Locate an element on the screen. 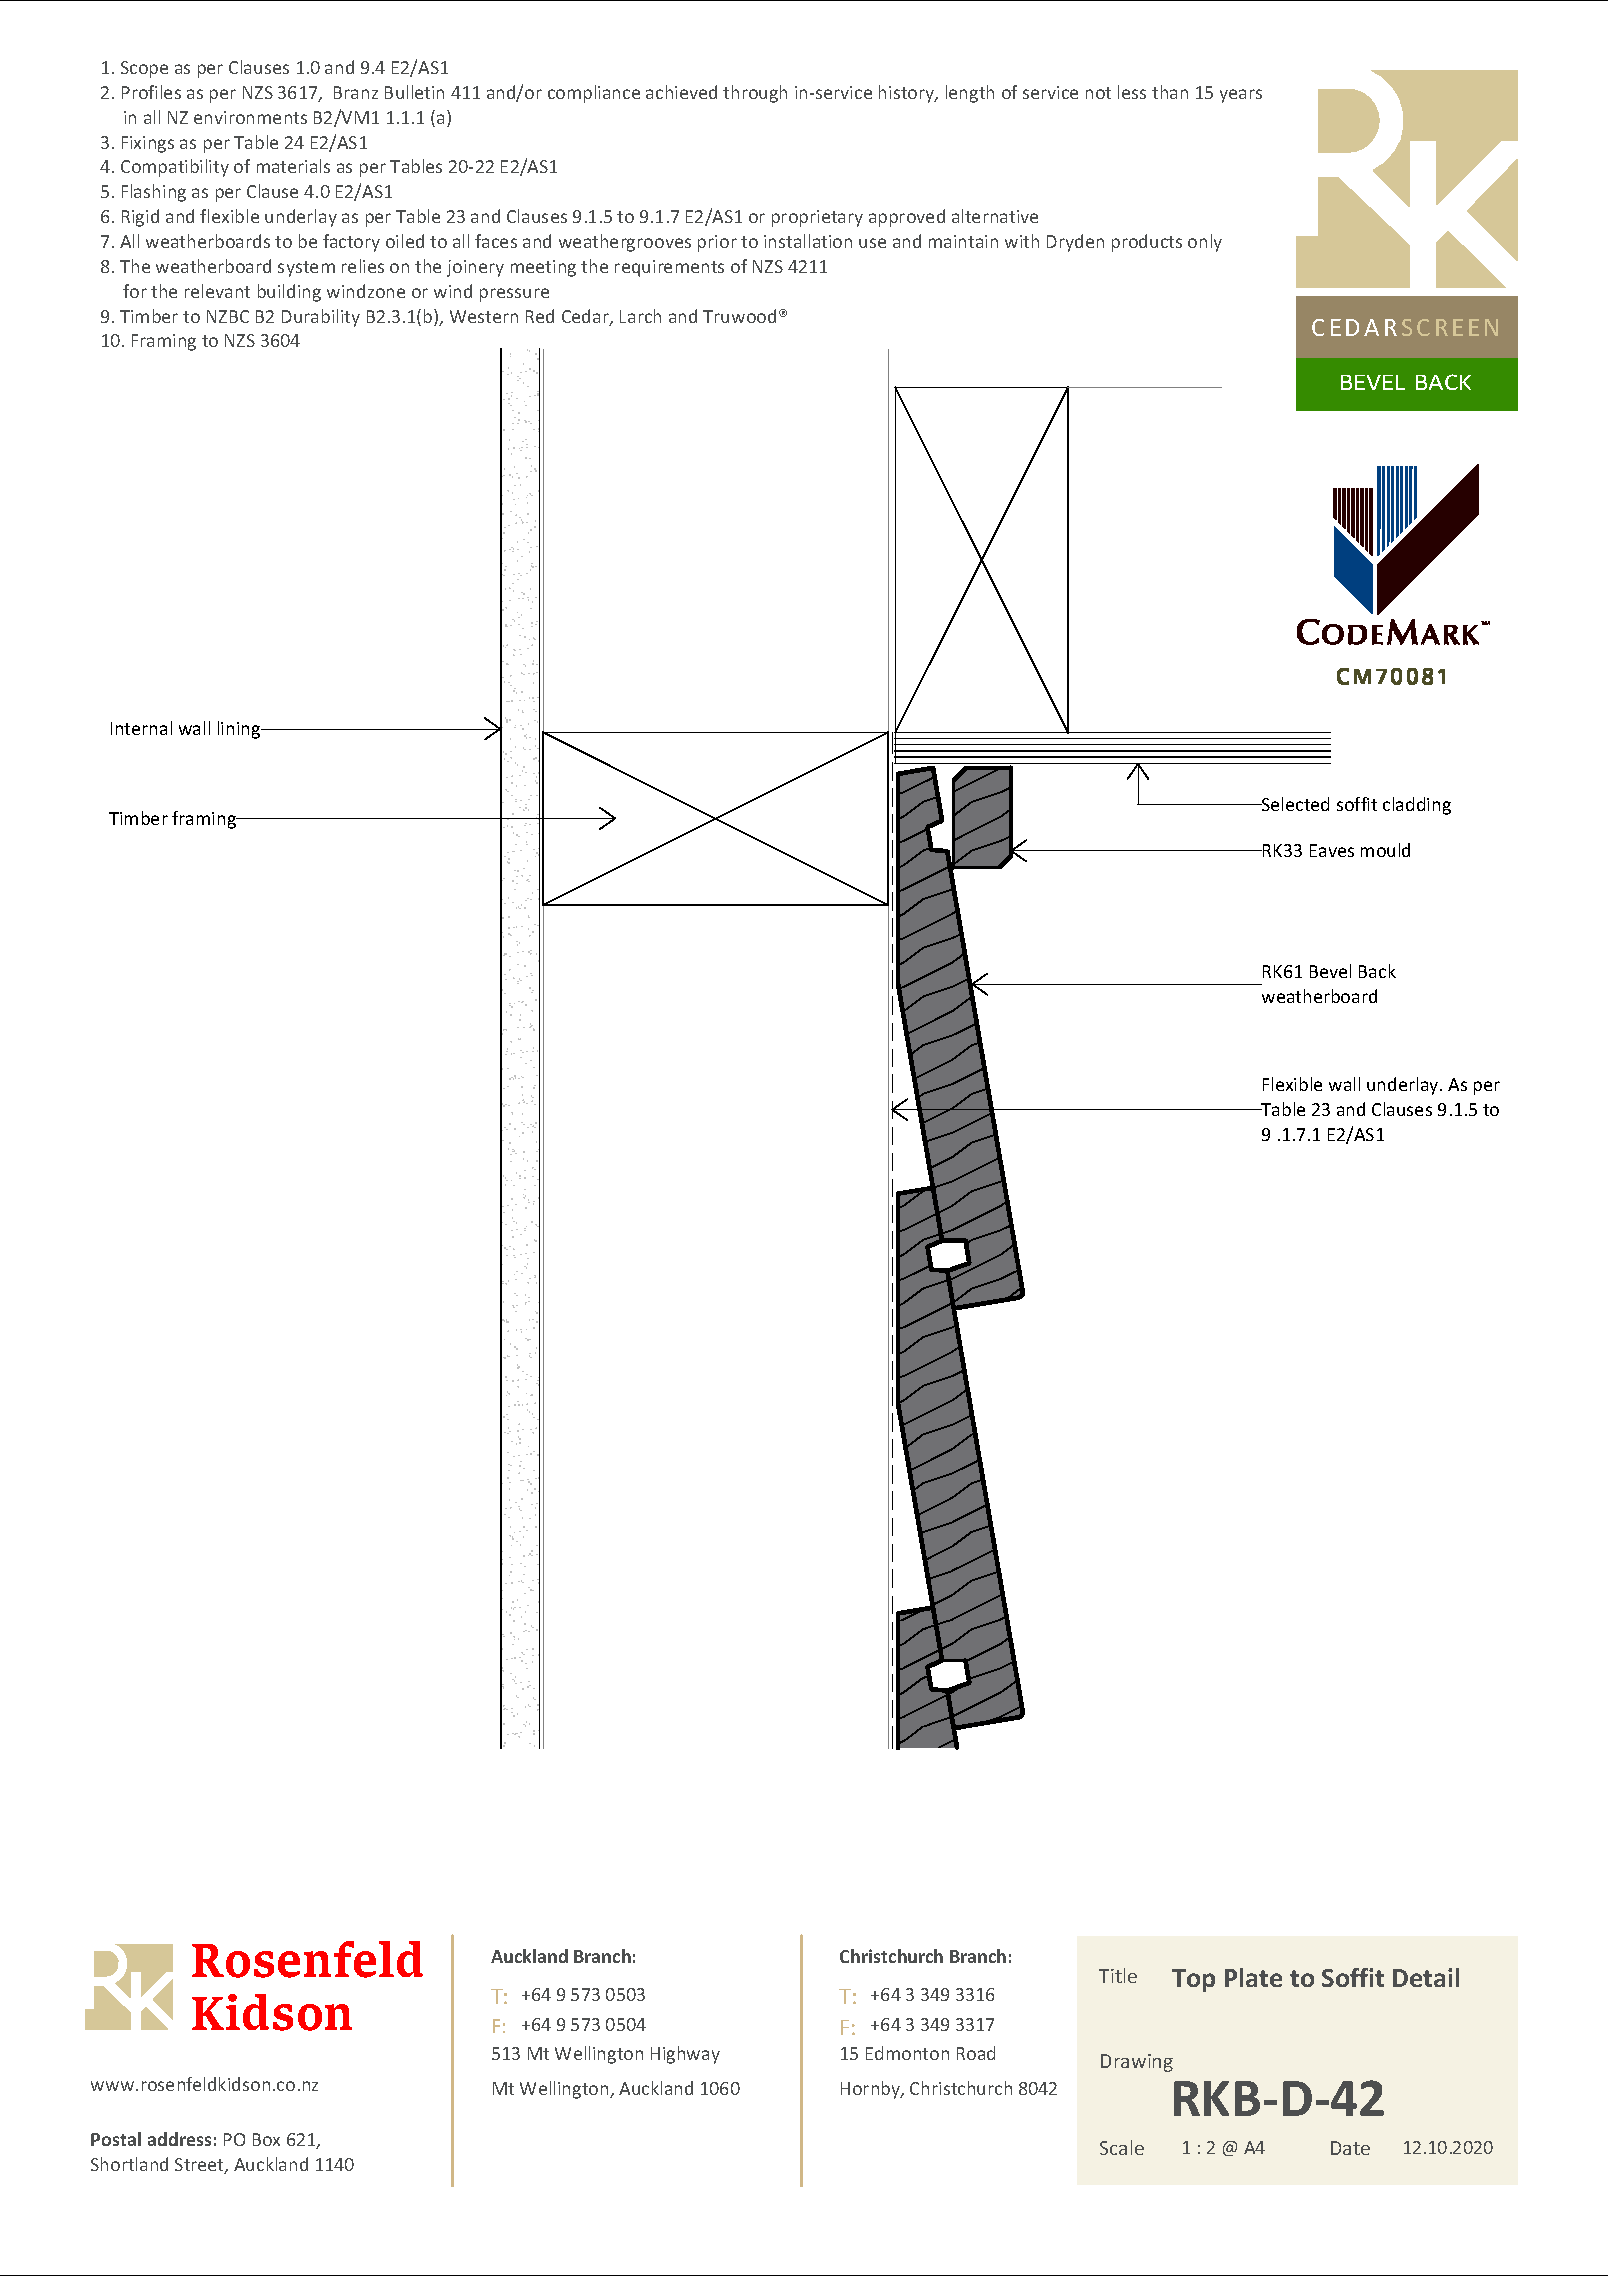 This screenshot has height=2276, width=1608. address is located at coordinates (179, 2139).
